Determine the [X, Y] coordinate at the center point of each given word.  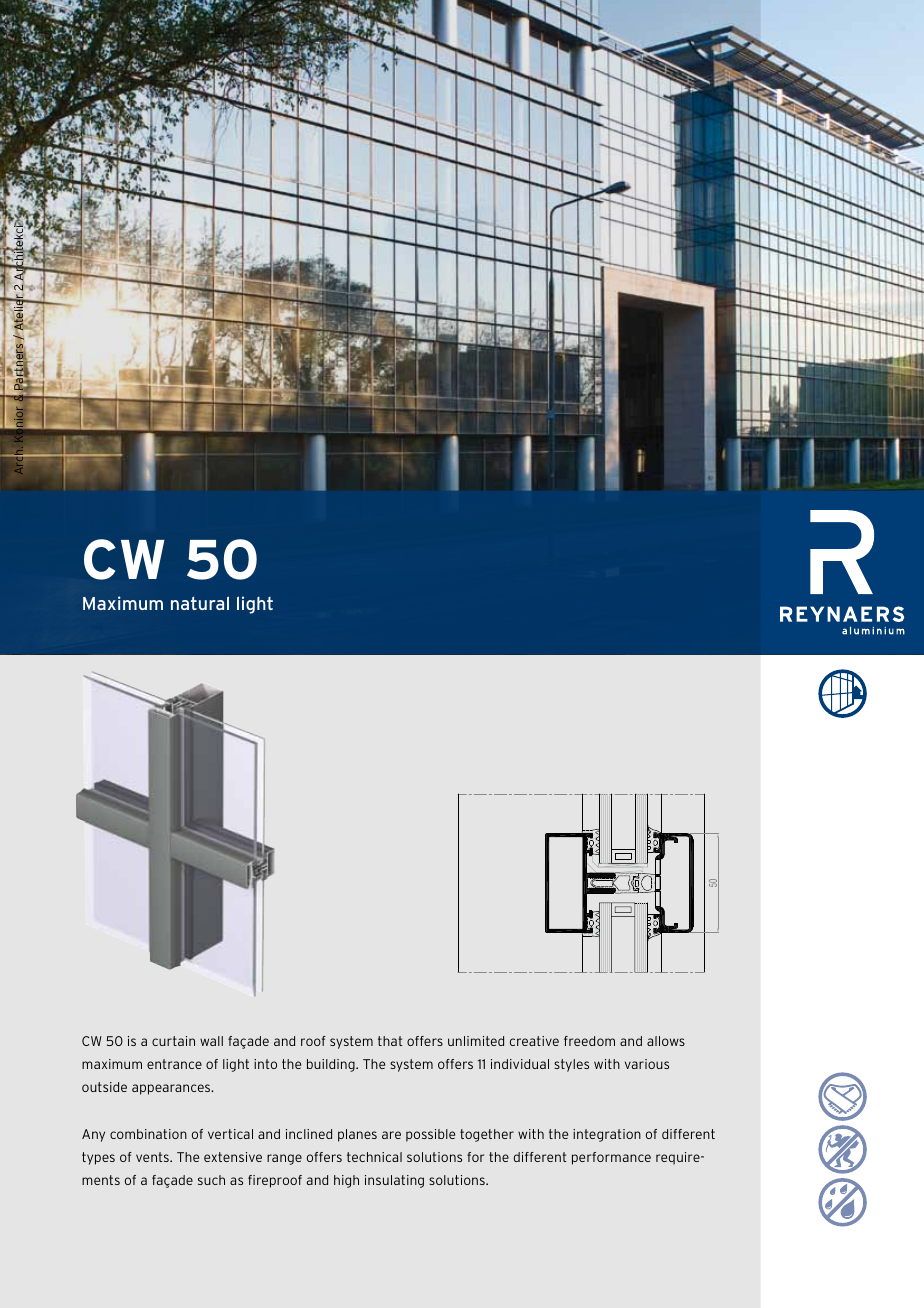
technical [374, 1157]
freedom [589, 1041]
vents [153, 1157]
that [390, 1041]
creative [534, 1041]
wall [211, 1041]
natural [200, 603]
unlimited [476, 1041]
